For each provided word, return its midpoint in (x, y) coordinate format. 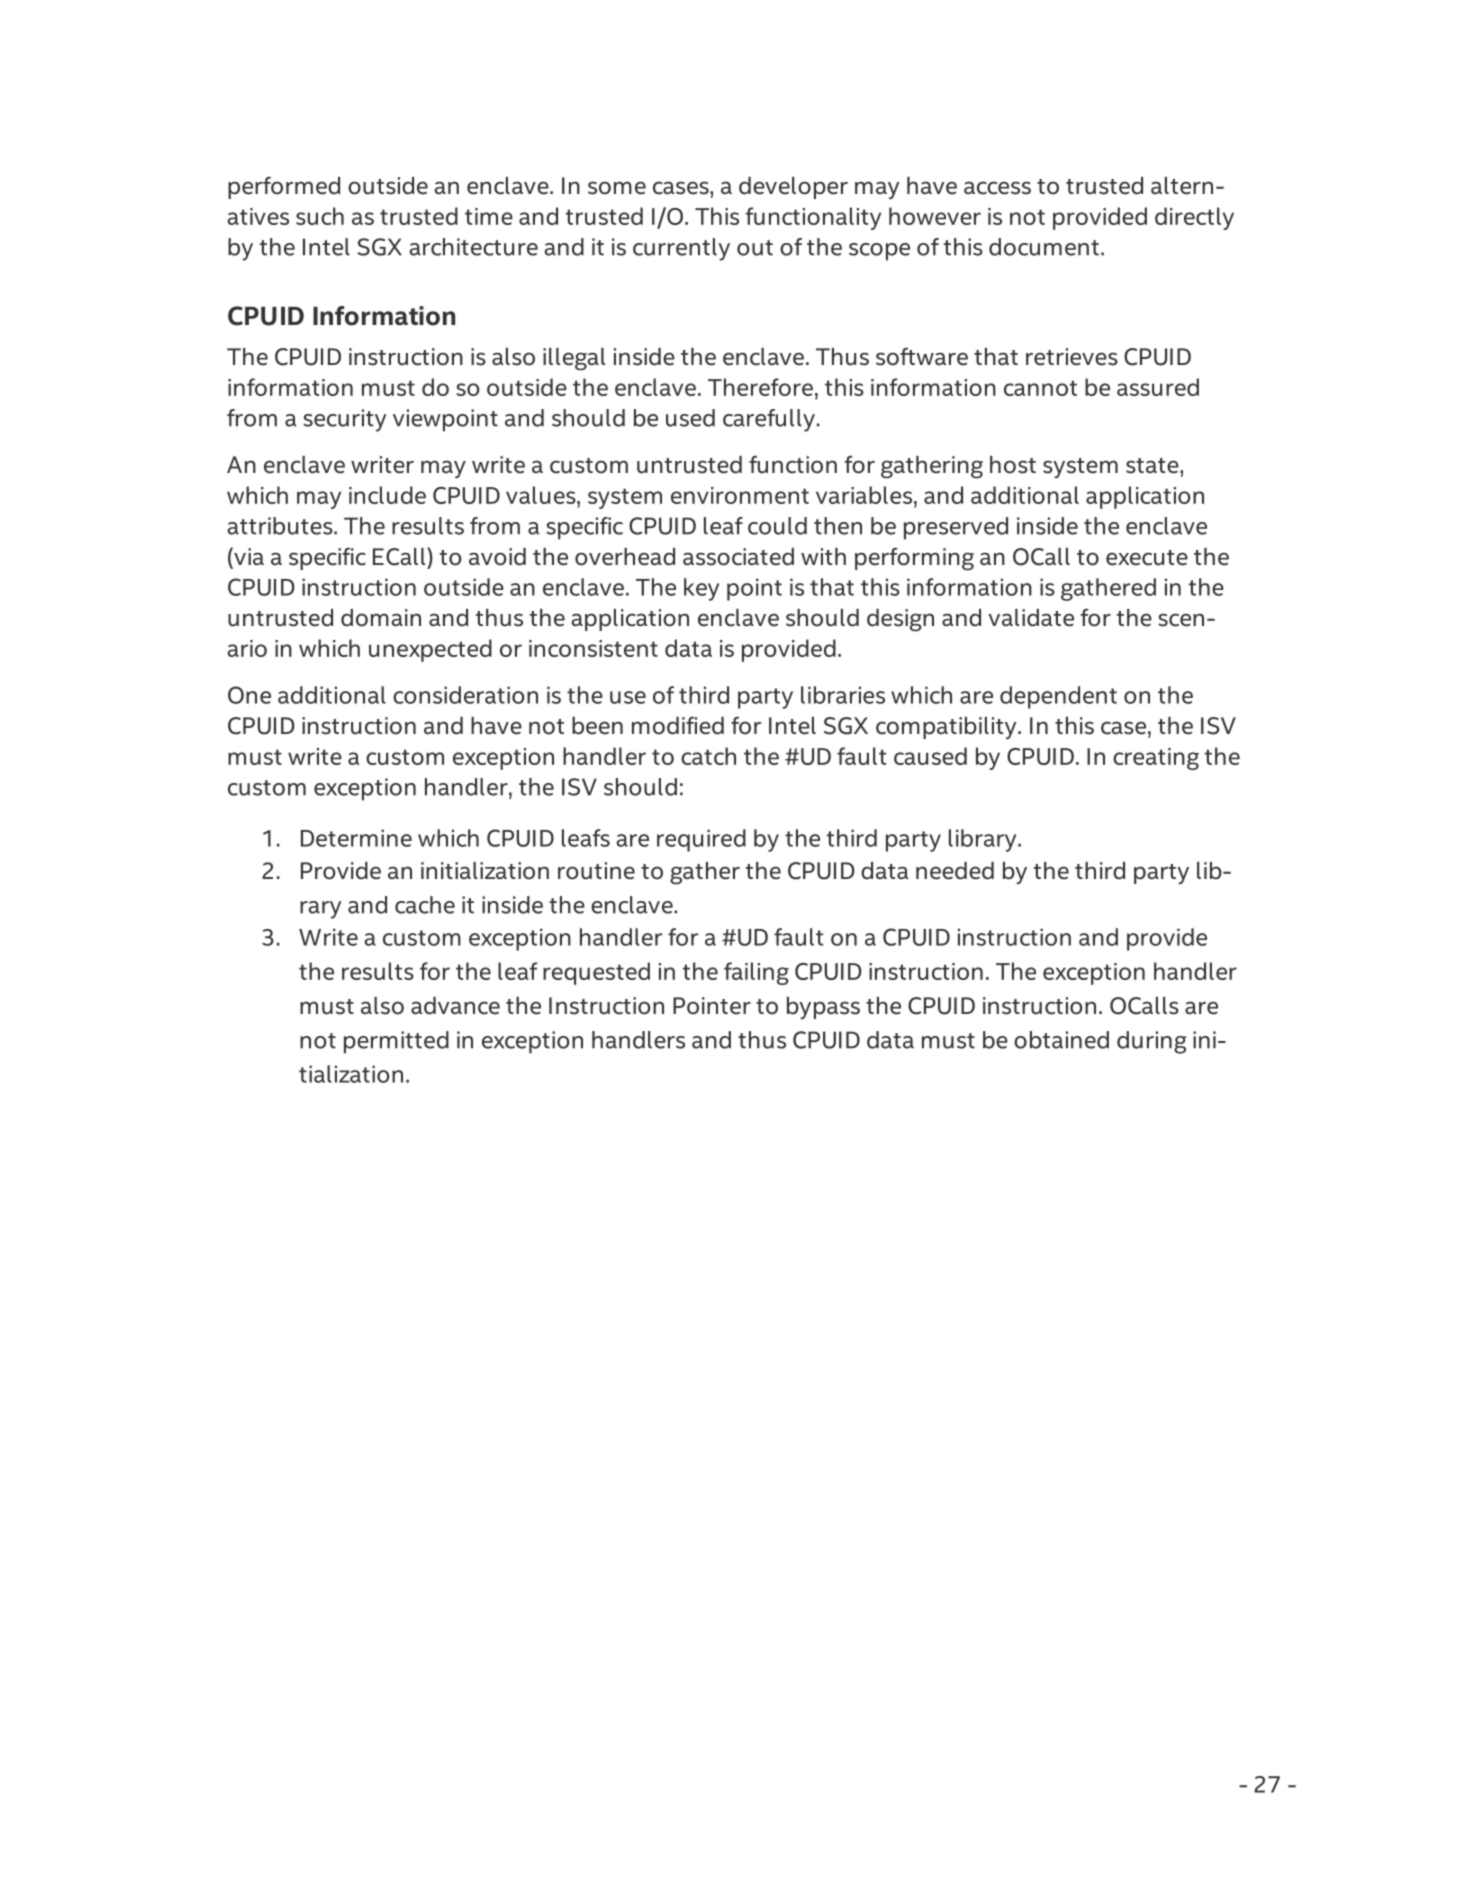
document (1044, 247)
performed (284, 187)
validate (1031, 618)
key (701, 589)
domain (381, 618)
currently (681, 249)
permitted (396, 1042)
